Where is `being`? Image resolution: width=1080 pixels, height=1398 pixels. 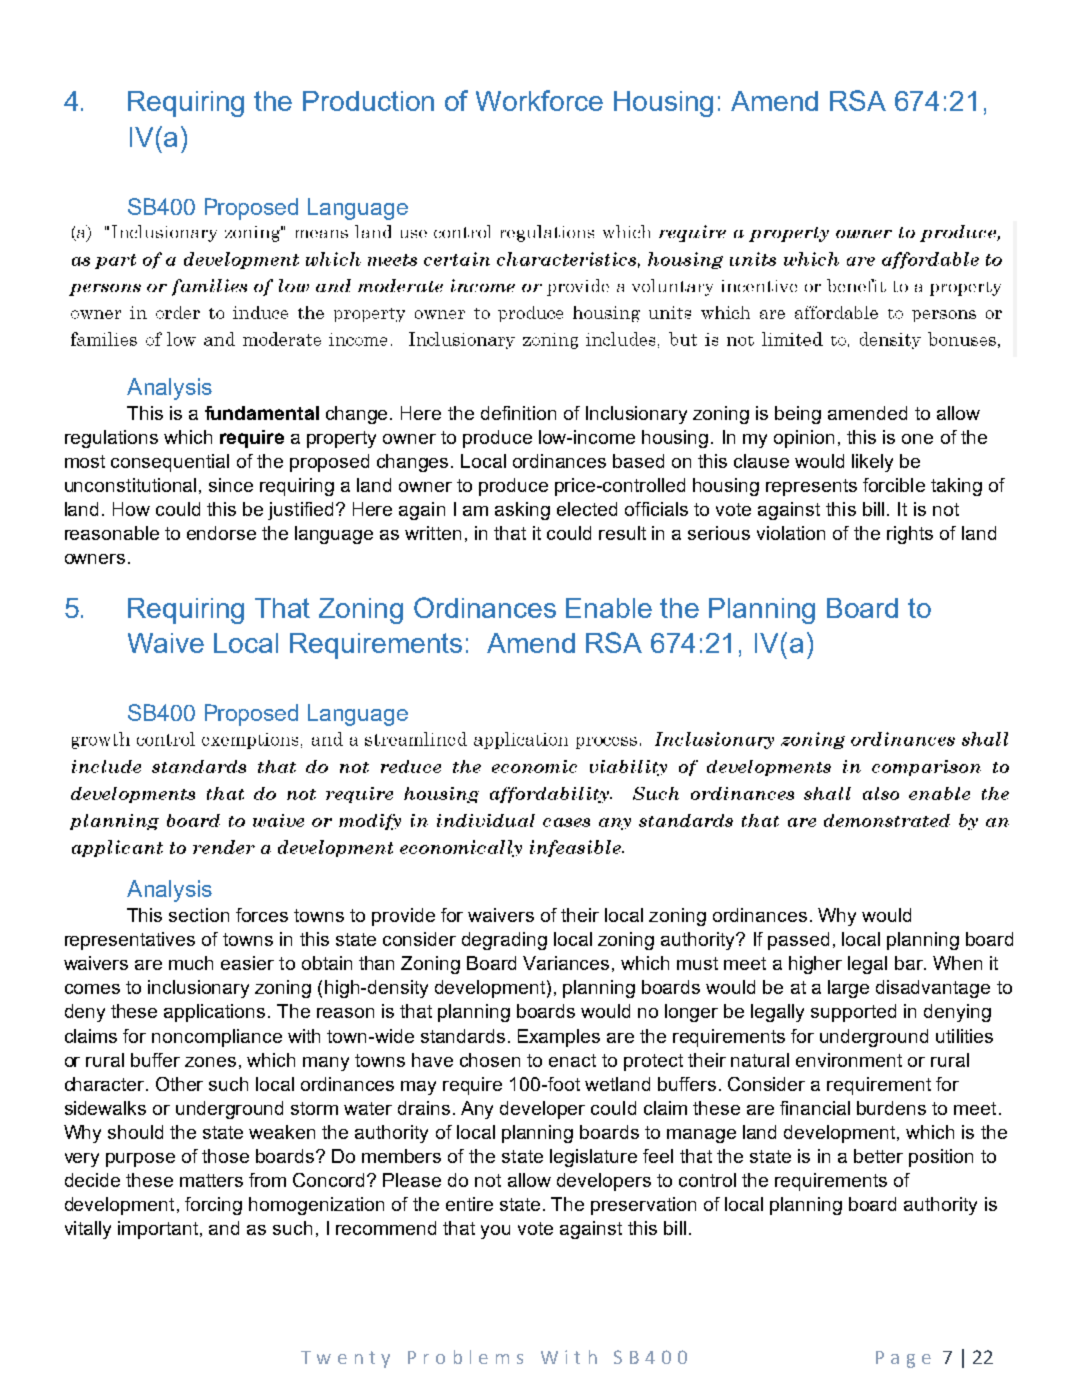 being is located at coordinates (798, 415).
